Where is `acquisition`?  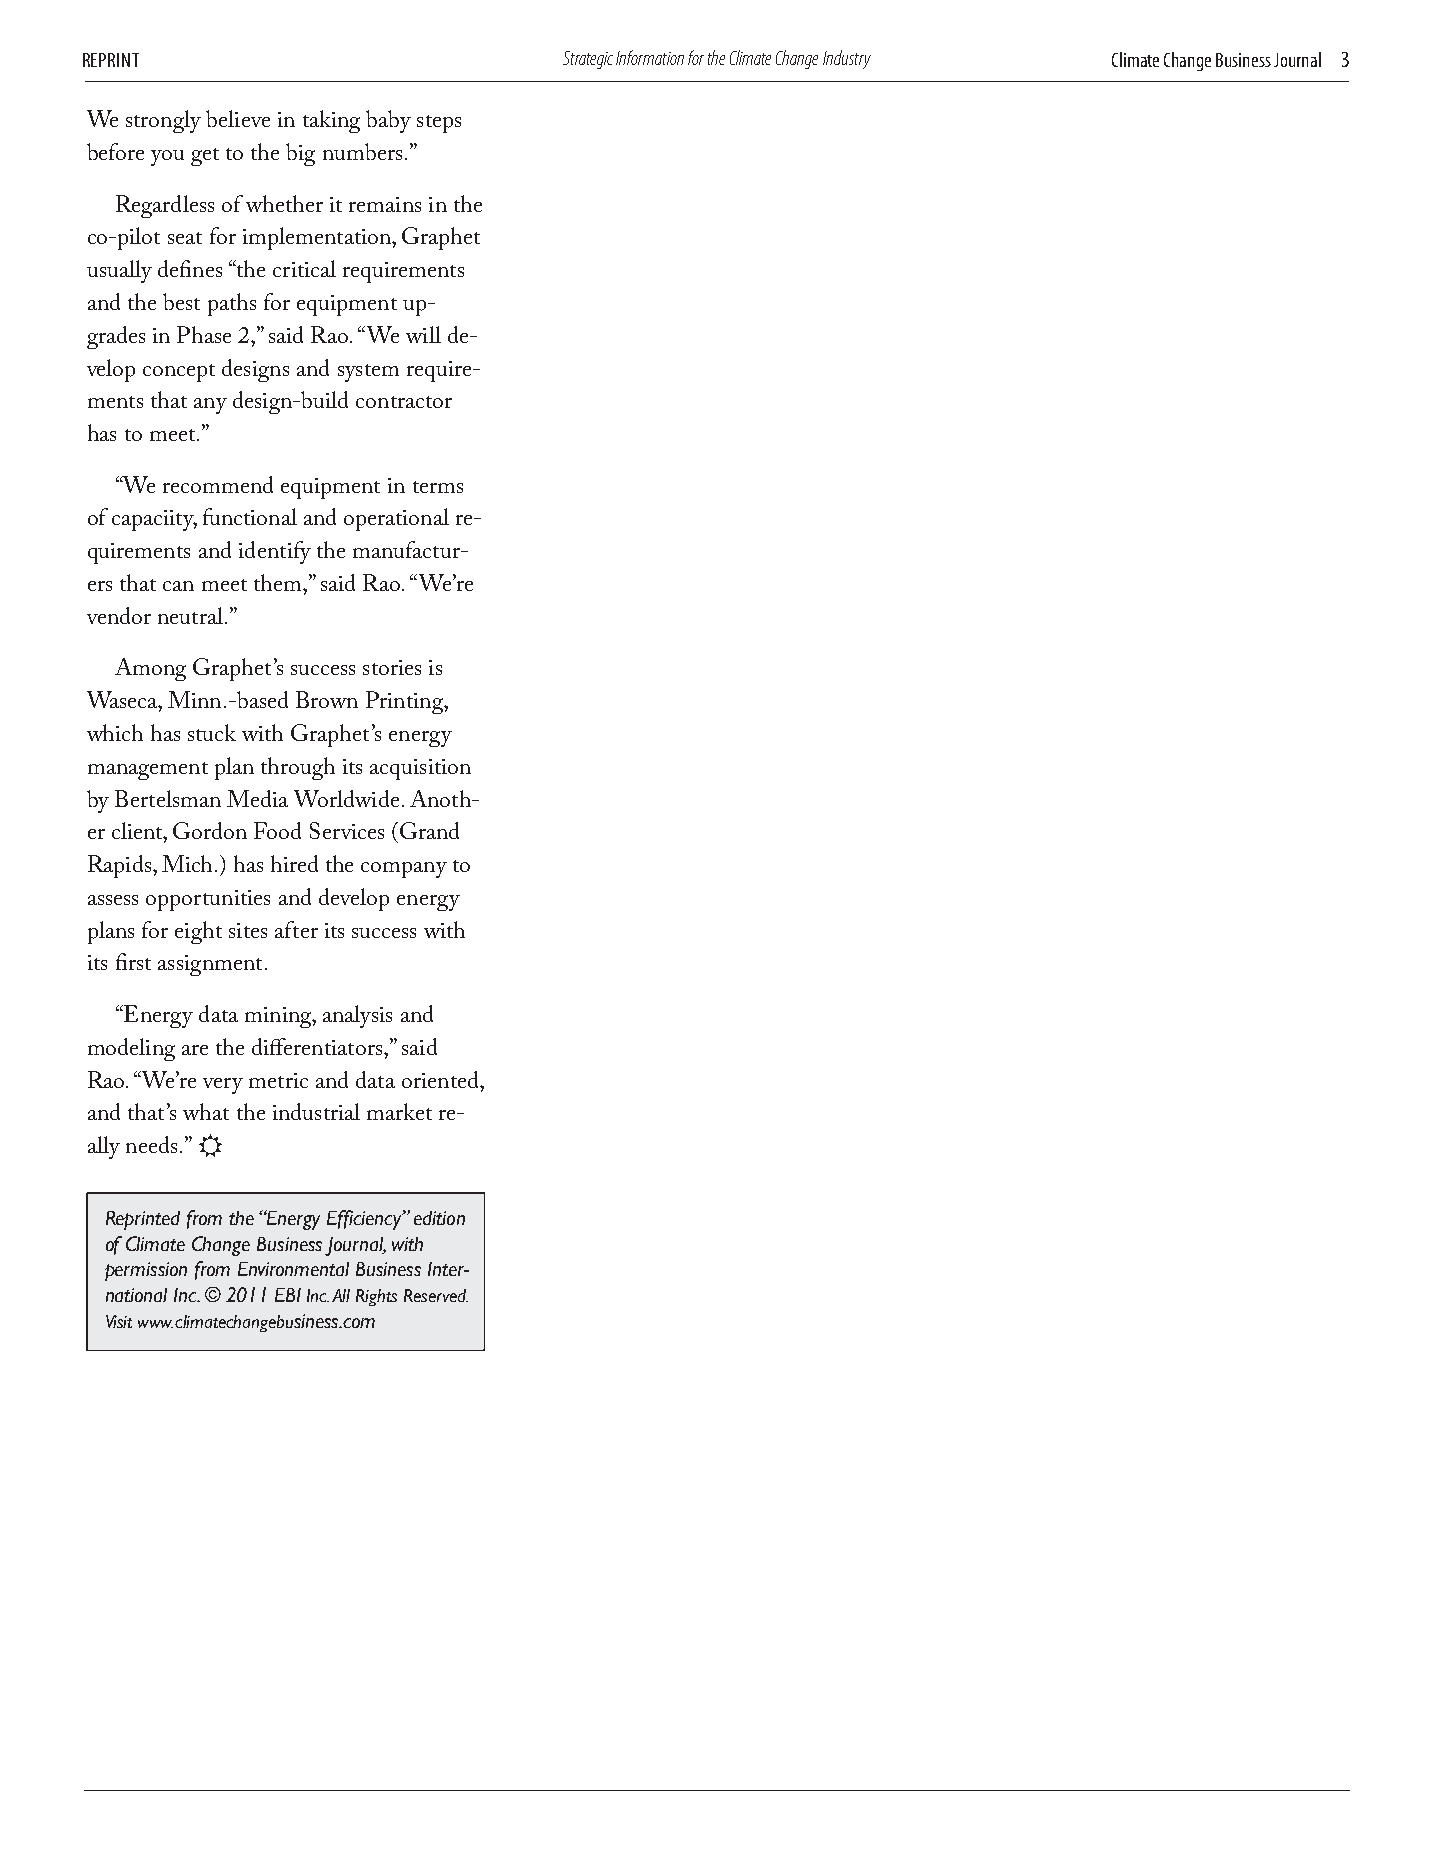
acquisition is located at coordinates (420, 769).
